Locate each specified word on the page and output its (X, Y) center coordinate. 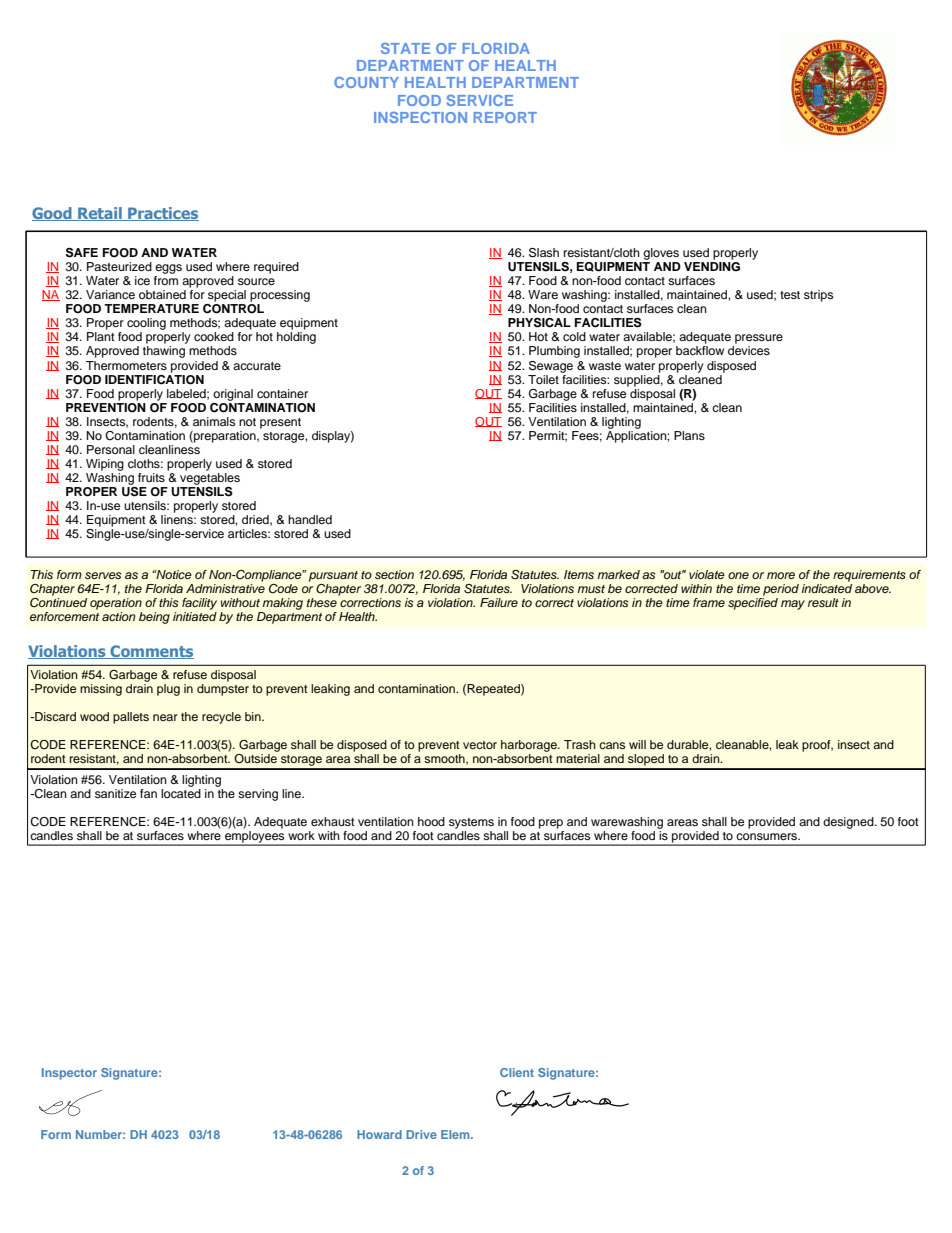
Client (517, 1072)
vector (480, 745)
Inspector (69, 1074)
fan (148, 793)
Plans (689, 435)
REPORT (505, 117)
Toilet (543, 379)
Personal (111, 449)
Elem (456, 1134)
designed (849, 823)
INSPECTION (420, 117)
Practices (162, 214)
